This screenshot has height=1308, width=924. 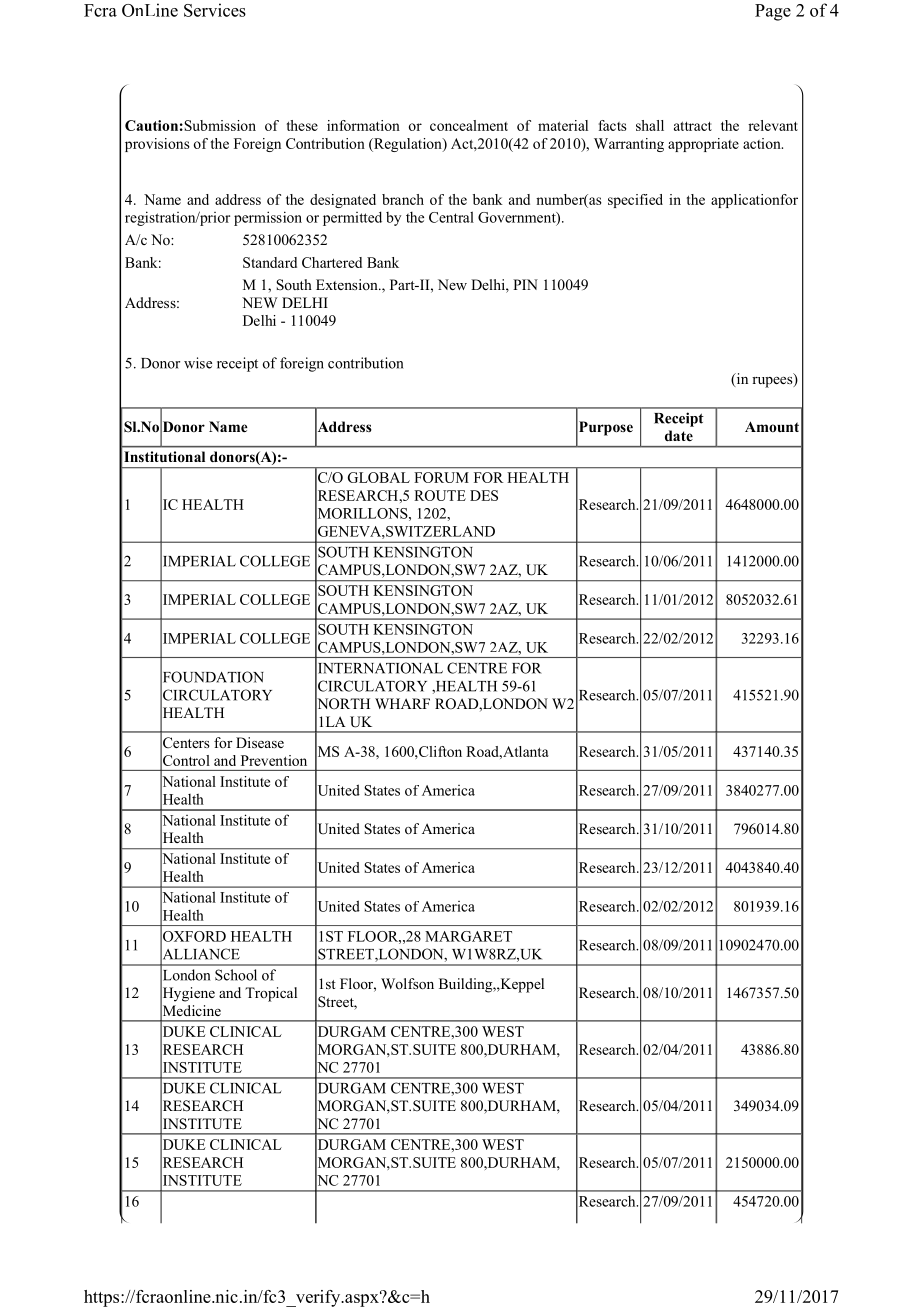 I want to click on Disease, so click(x=260, y=742).
